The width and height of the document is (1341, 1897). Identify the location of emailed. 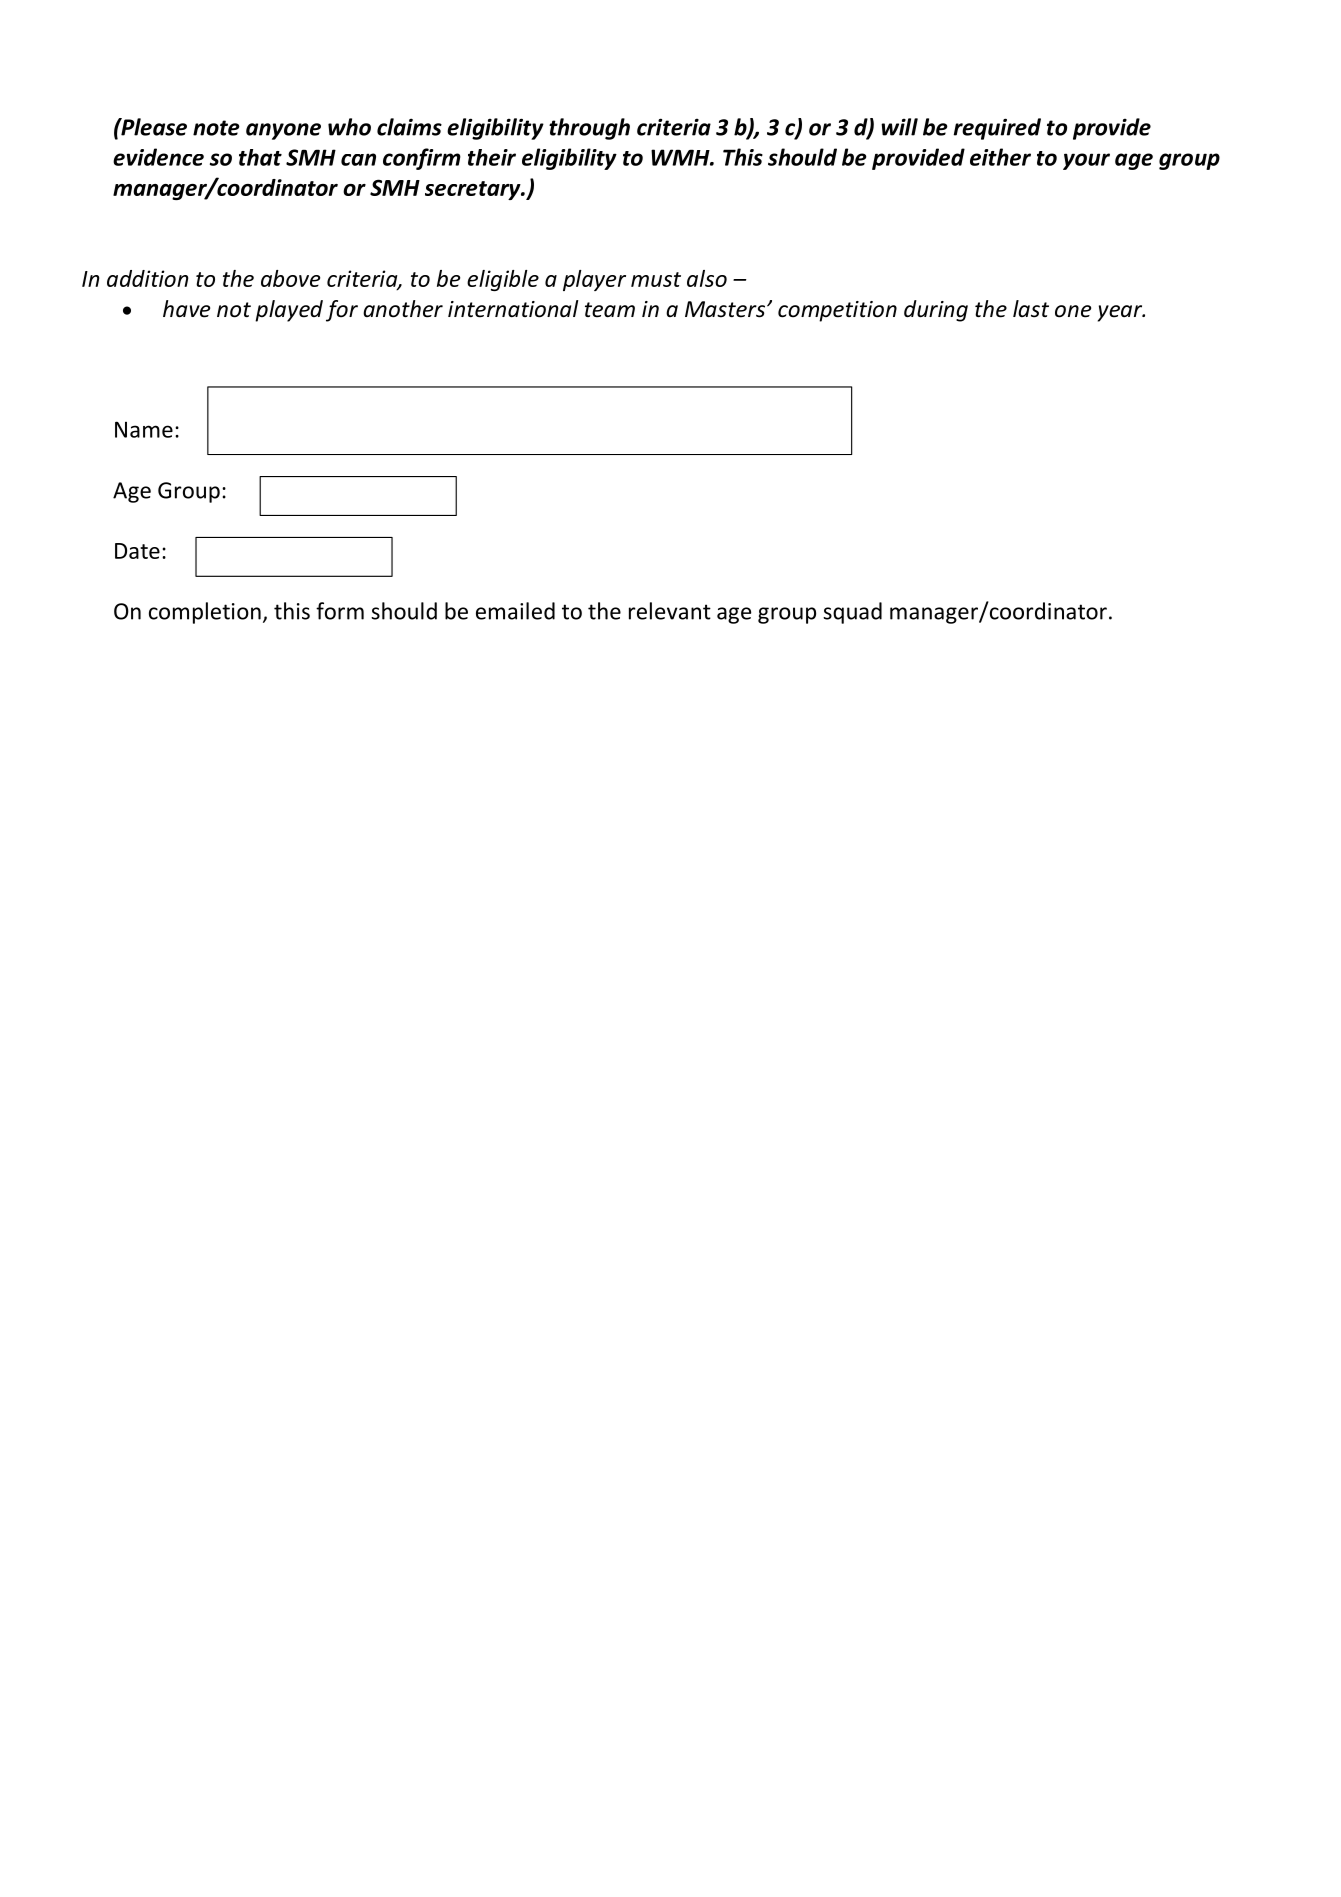
(515, 611).
